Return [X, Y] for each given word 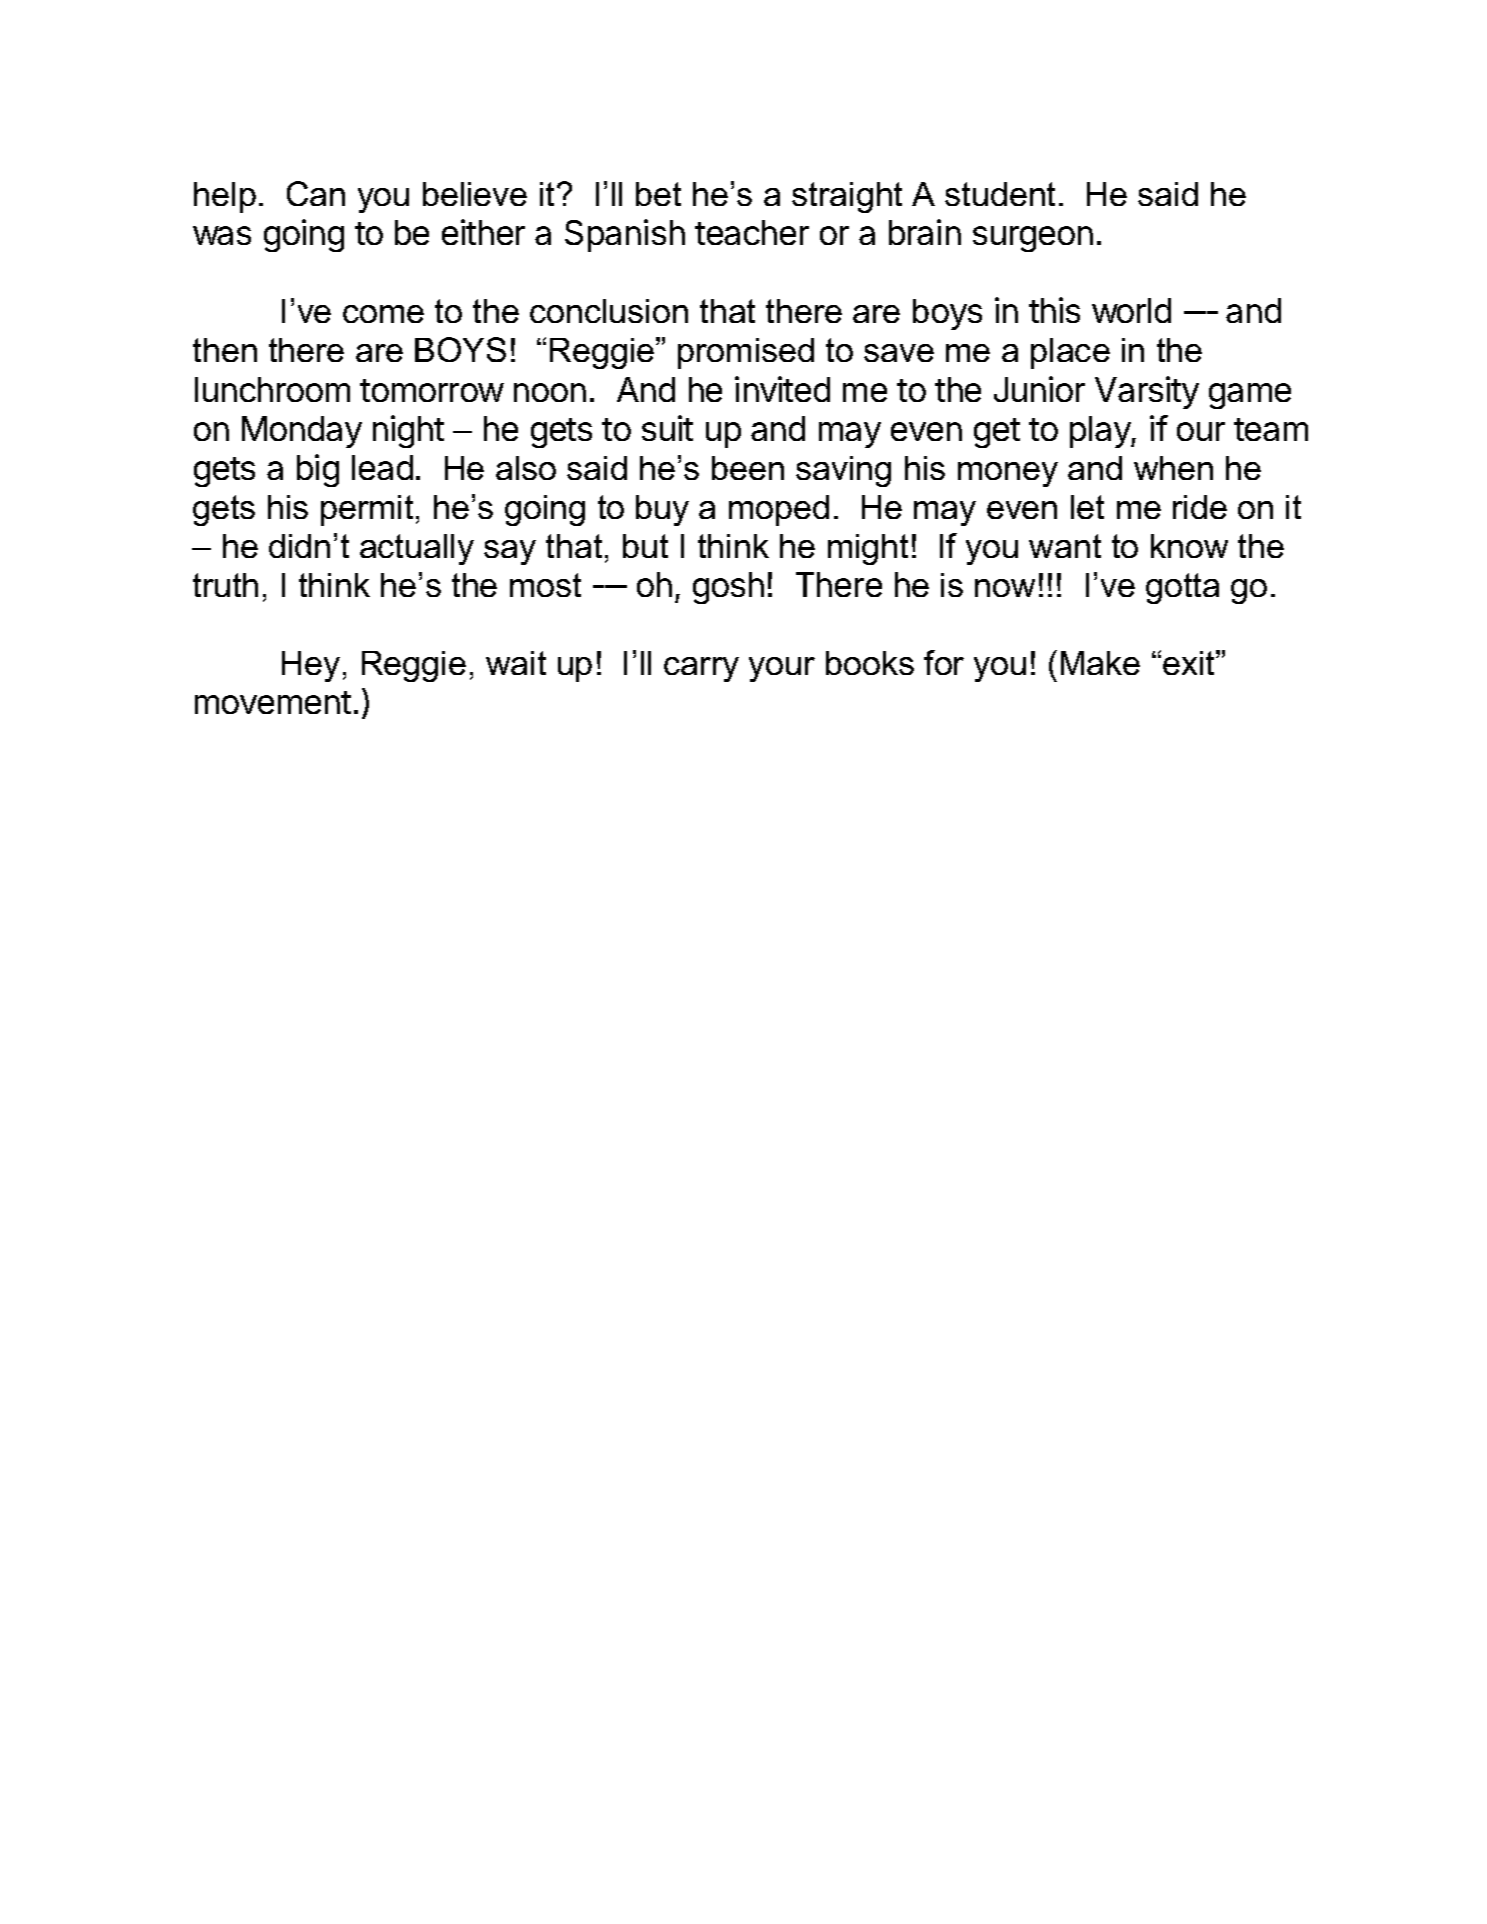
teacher [752, 232]
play [1101, 432]
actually [417, 549]
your [782, 669]
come [383, 314]
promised [746, 353]
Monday [302, 432]
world [1131, 310]
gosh [728, 588]
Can [316, 193]
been [748, 468]
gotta [1182, 588]
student [1000, 194]
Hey [311, 666]
